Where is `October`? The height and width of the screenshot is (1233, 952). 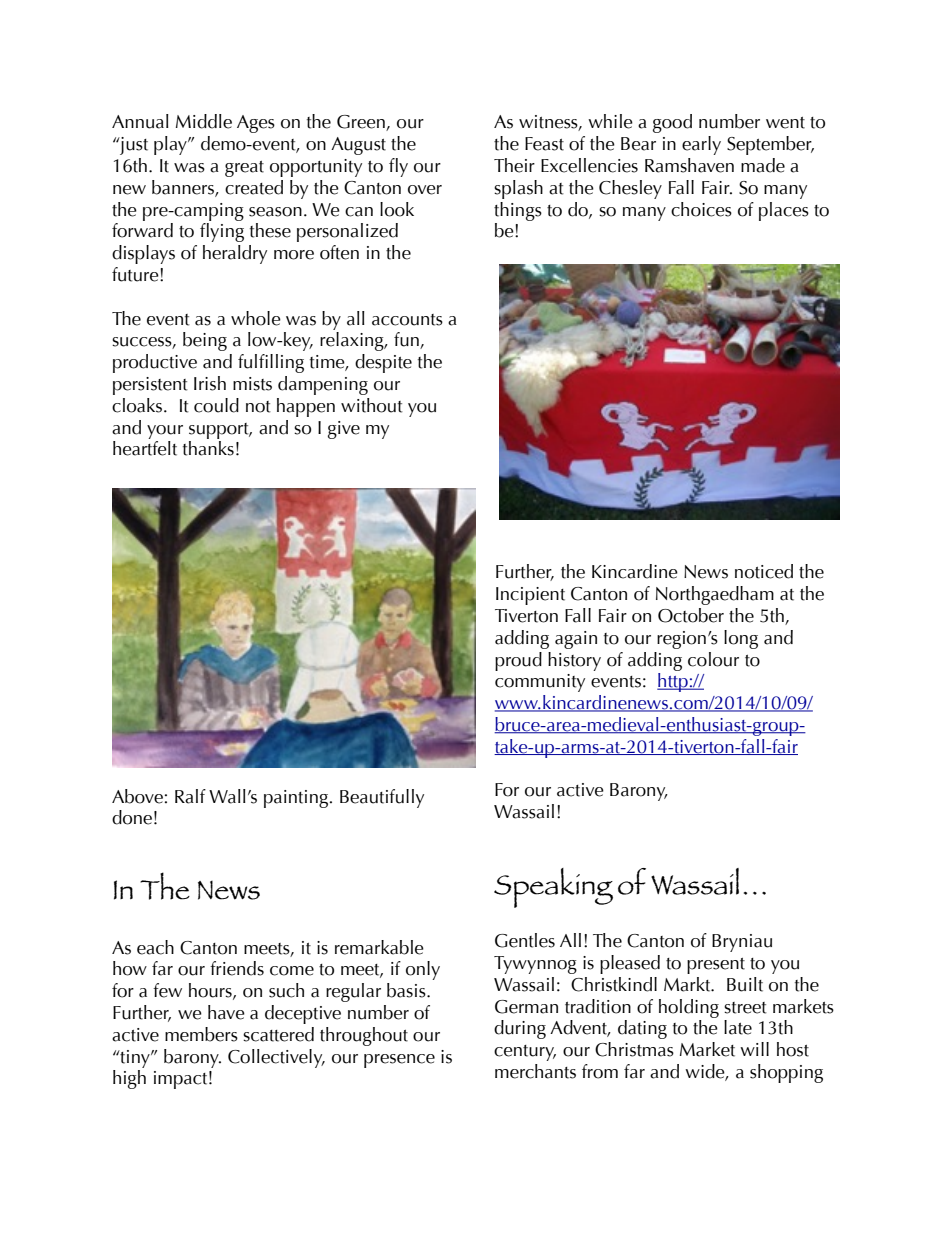 October is located at coordinates (691, 615).
